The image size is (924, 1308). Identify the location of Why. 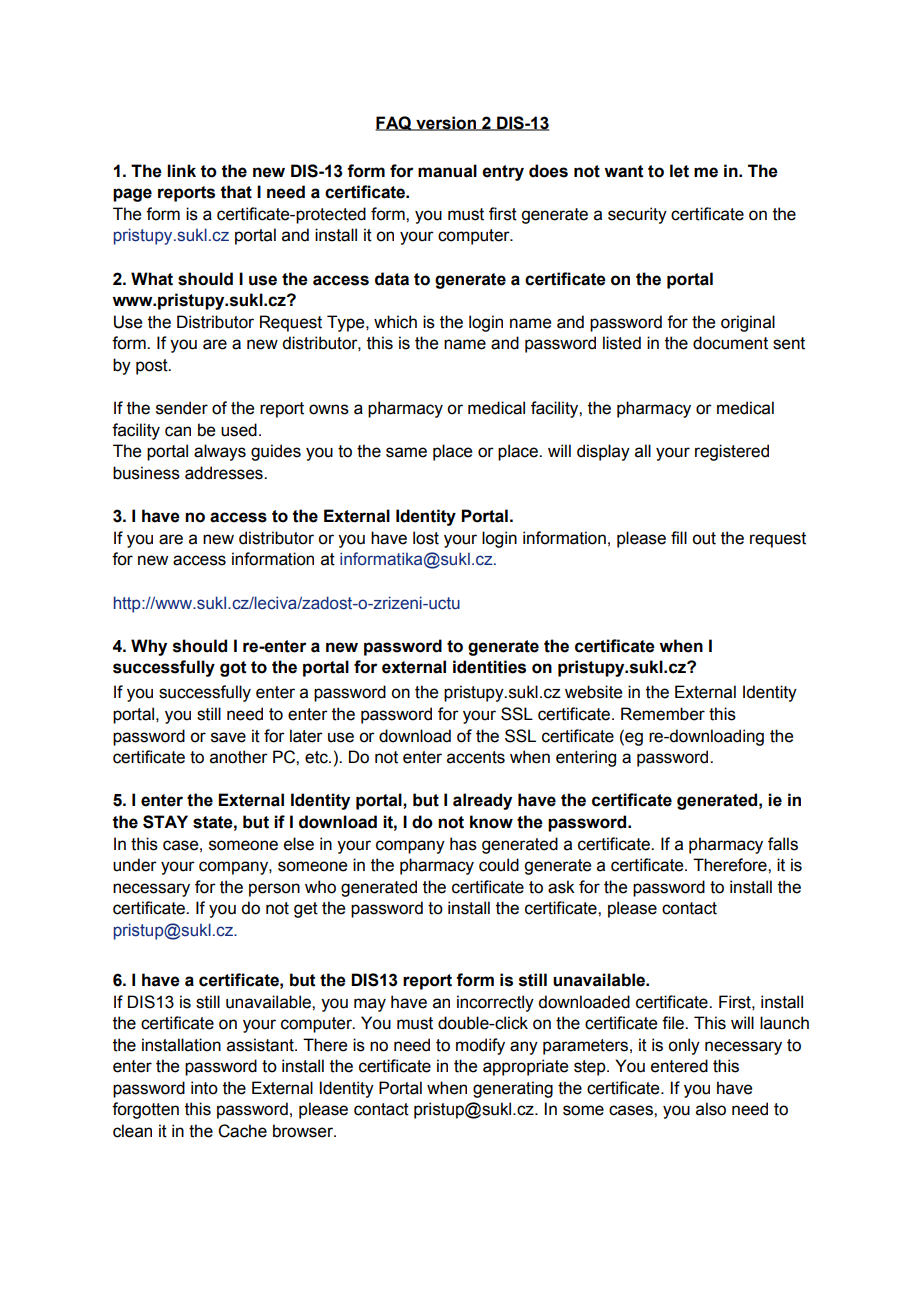
(149, 647).
